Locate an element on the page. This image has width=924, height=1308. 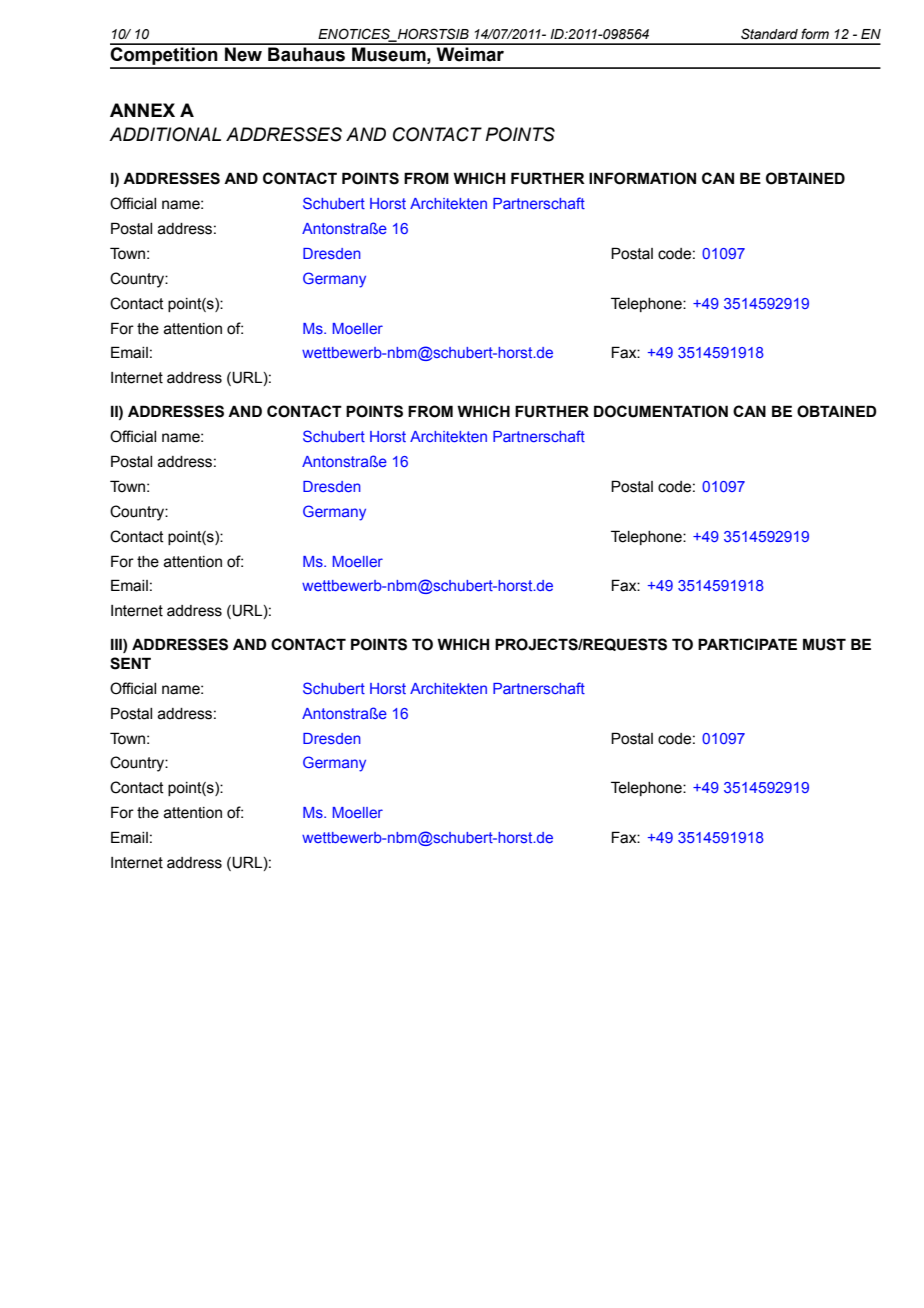
MUST is located at coordinates (824, 644).
